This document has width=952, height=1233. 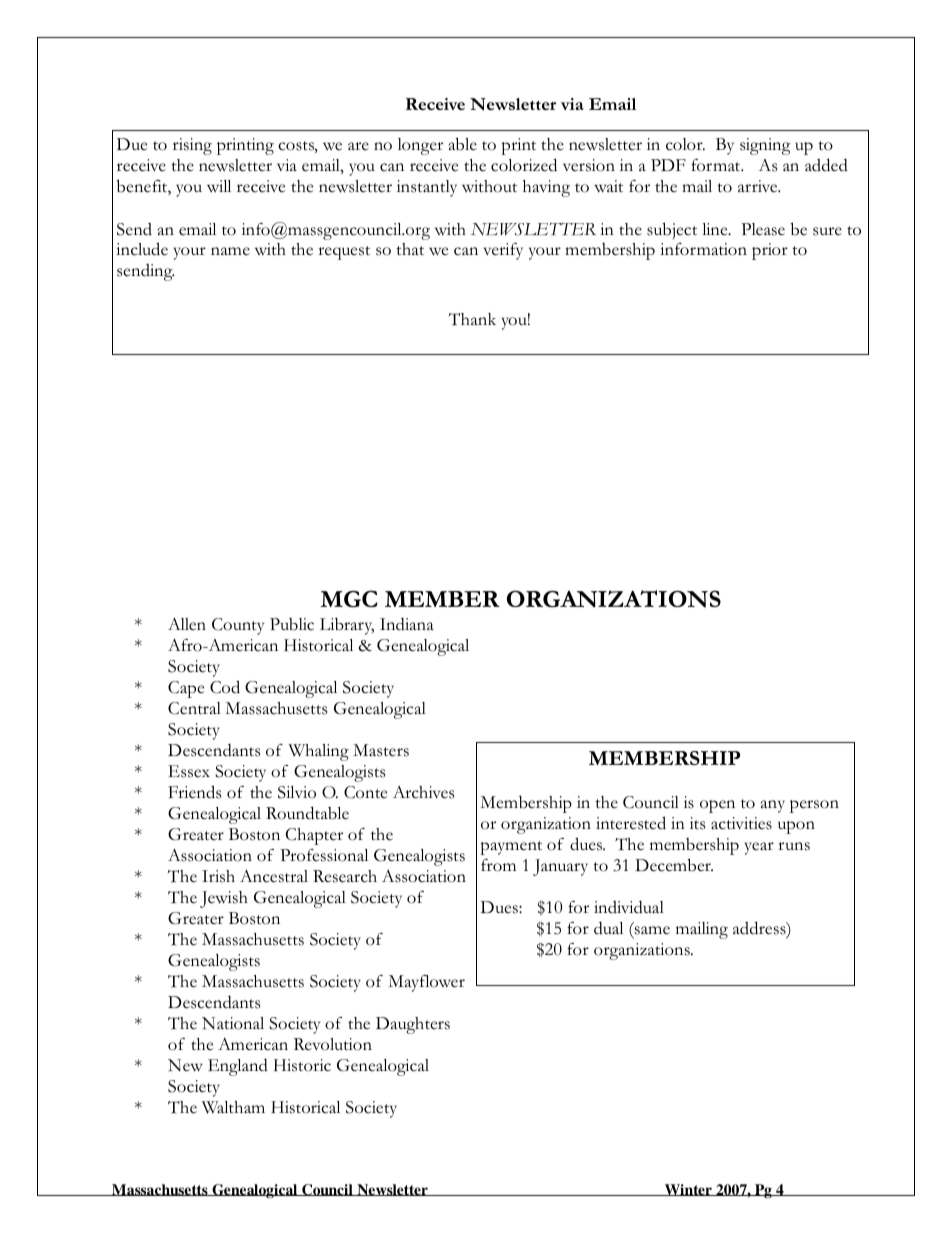 What do you see at coordinates (759, 186) in the document?
I see `arrive` at bounding box center [759, 186].
